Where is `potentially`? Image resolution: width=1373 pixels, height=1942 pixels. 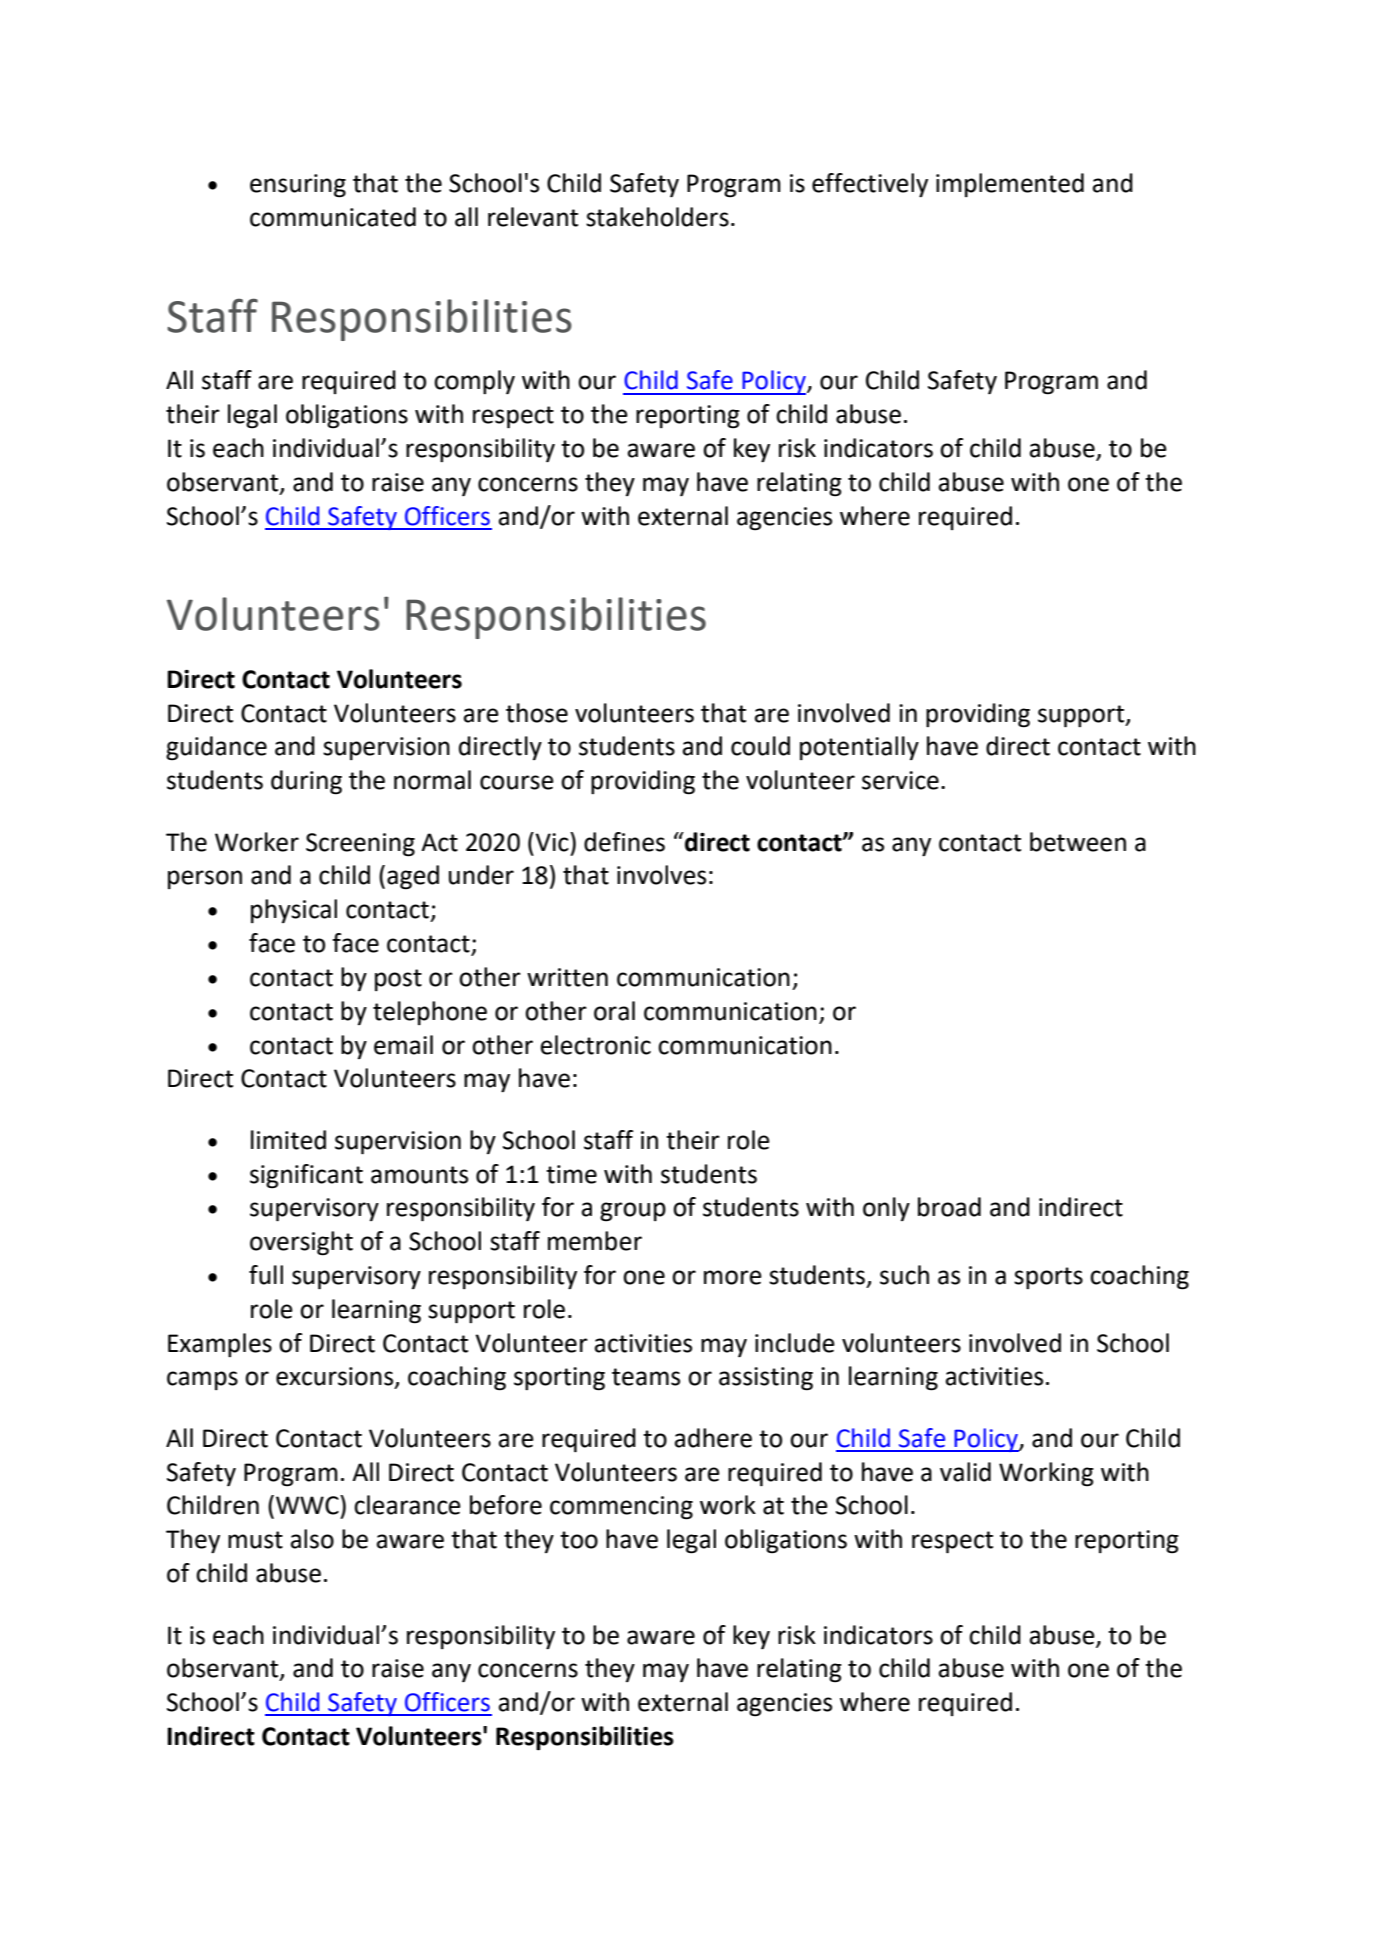
potentially is located at coordinates (859, 748).
